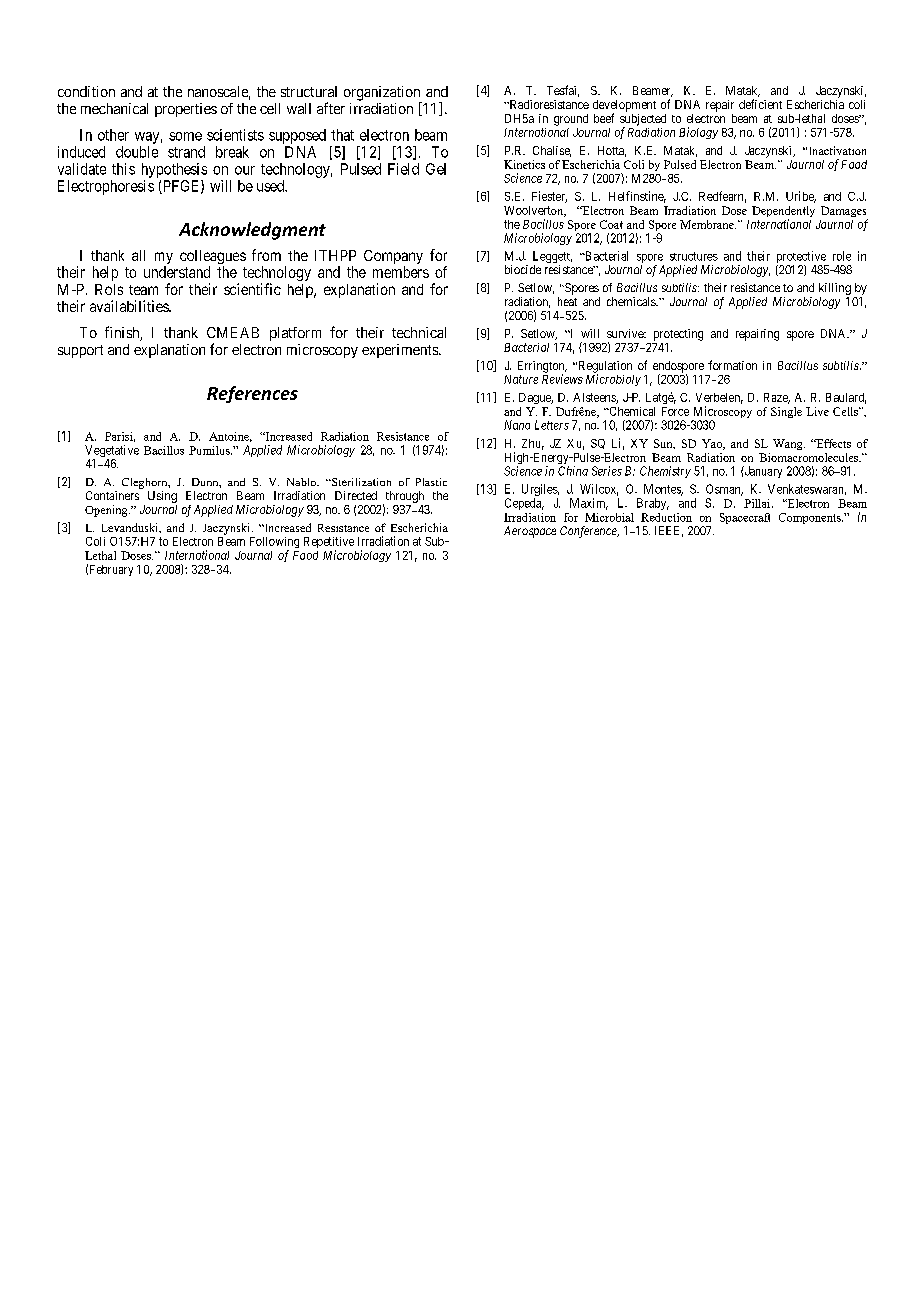 This screenshot has width=924, height=1307. Describe the element at coordinates (530, 532) in the screenshot. I see `Aerospace` at that location.
